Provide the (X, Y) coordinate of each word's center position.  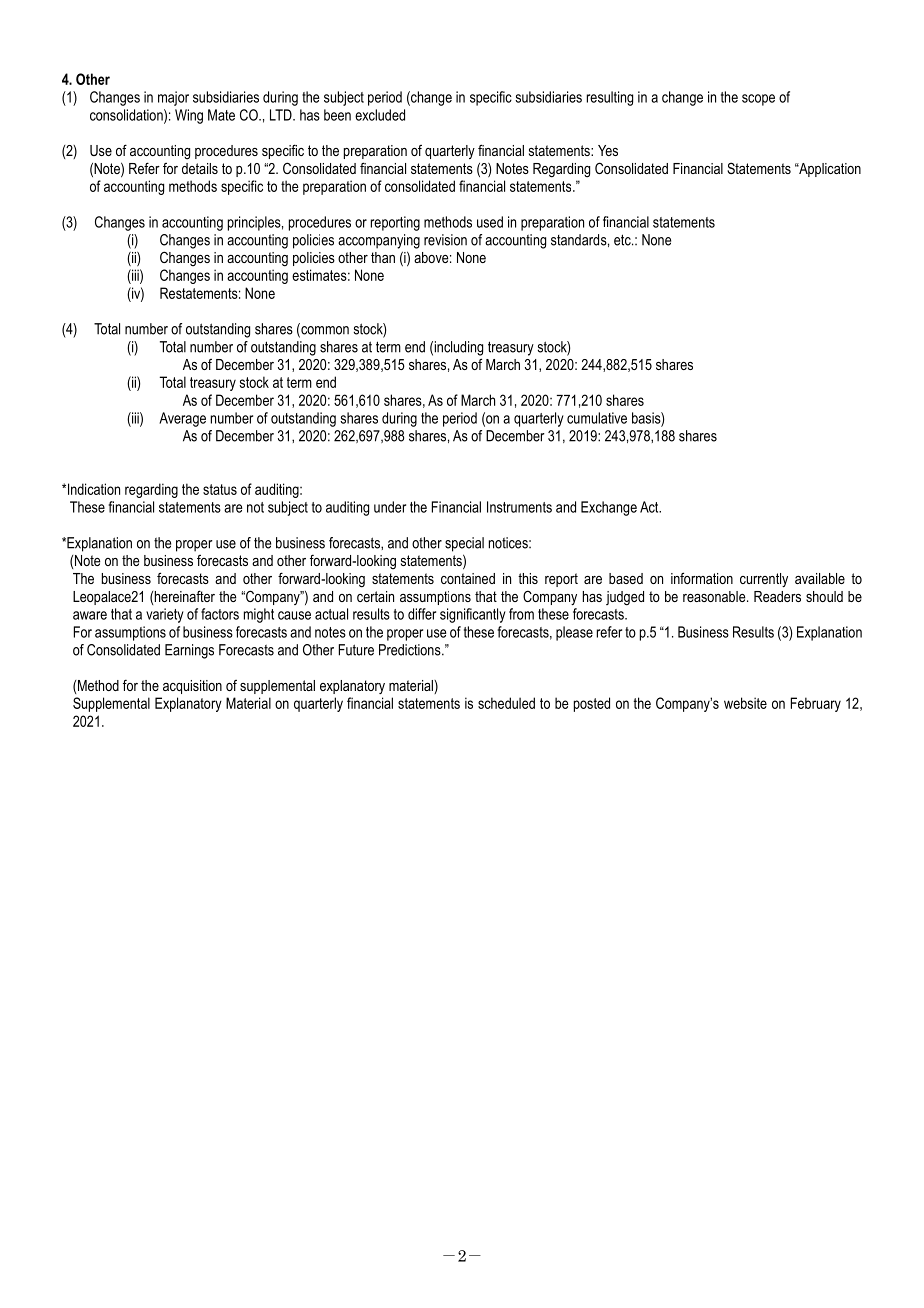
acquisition (192, 687)
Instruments (519, 507)
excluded (380, 115)
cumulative (597, 418)
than (383, 257)
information (702, 578)
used (490, 222)
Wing (189, 116)
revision (445, 240)
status (220, 489)
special (464, 544)
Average (182, 419)
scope (758, 100)
